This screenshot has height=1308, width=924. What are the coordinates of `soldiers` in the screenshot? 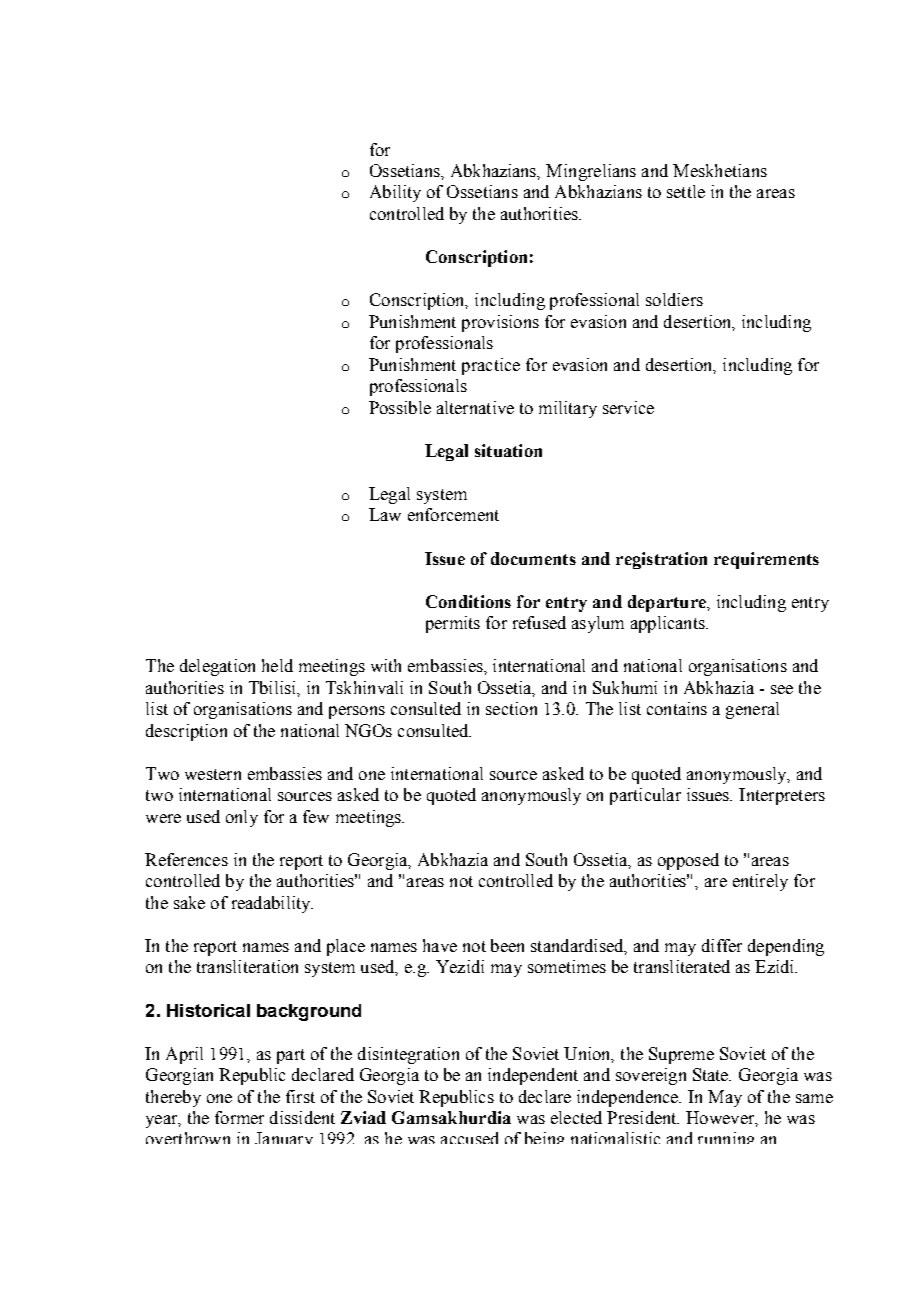 It's located at (674, 299).
